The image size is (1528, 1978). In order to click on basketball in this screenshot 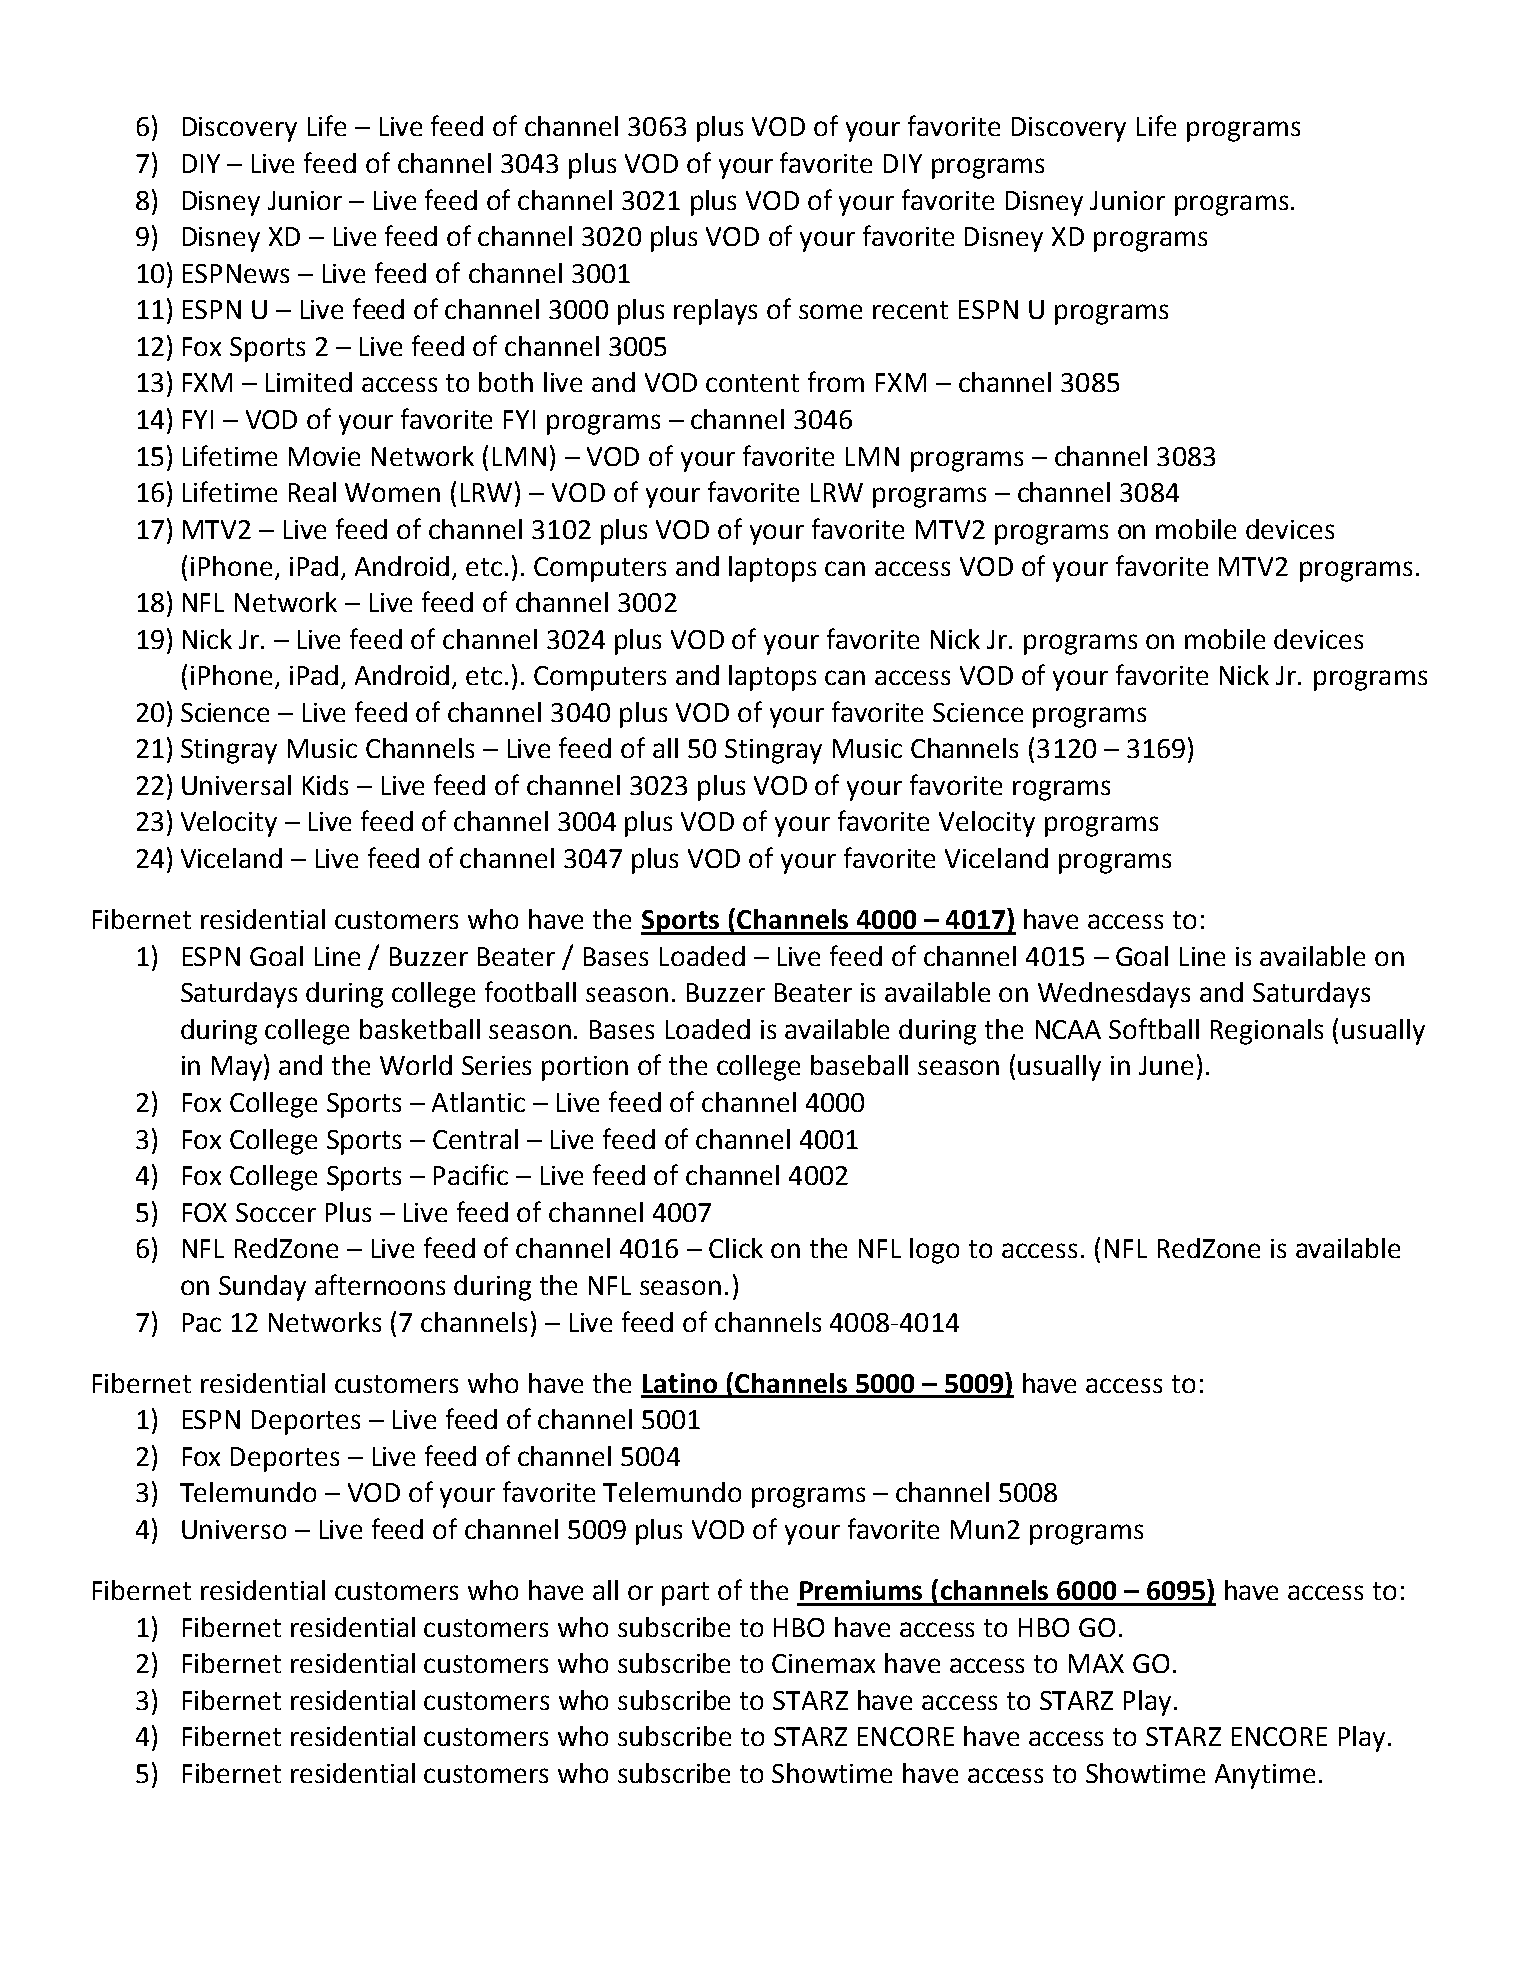, I will do `click(420, 1029)`.
